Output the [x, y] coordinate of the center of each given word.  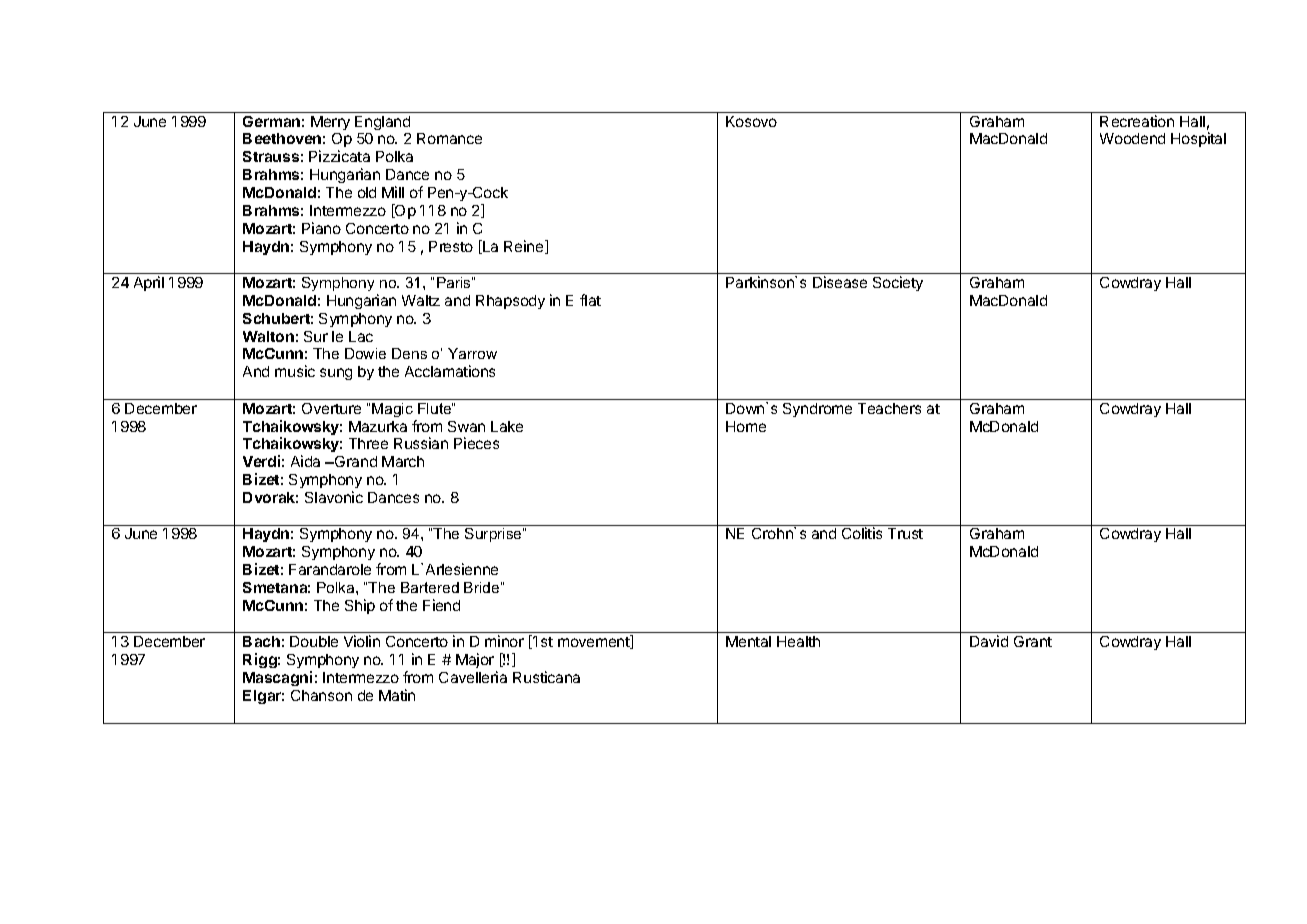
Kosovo [751, 121]
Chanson [321, 695]
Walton [268, 336]
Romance [449, 138]
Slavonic [334, 497]
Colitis [862, 533]
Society [898, 283]
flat [590, 300]
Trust [905, 533]
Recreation [1137, 121]
